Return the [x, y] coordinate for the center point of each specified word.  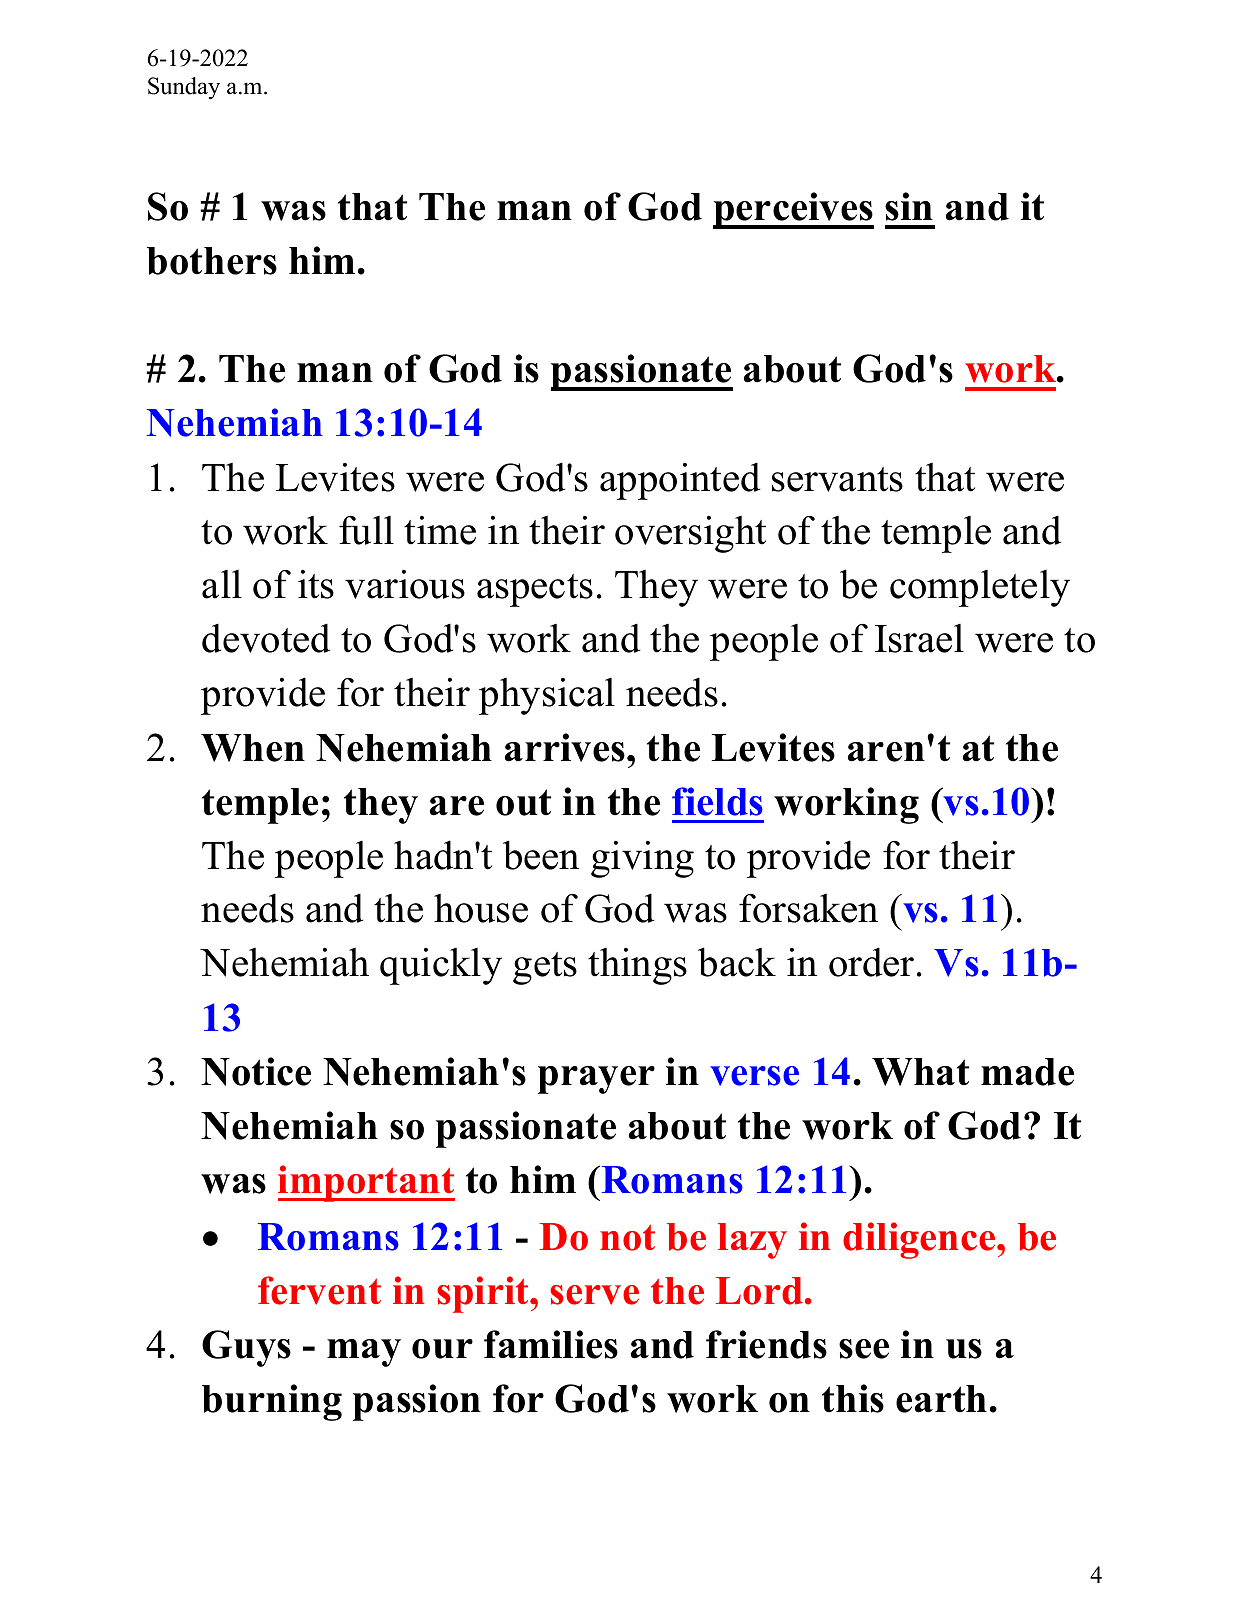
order [871, 962]
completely [980, 588]
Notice [256, 1071]
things [637, 966]
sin [909, 206]
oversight [690, 534]
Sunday [184, 88]
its [316, 584]
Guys [246, 1348]
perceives [793, 210]
